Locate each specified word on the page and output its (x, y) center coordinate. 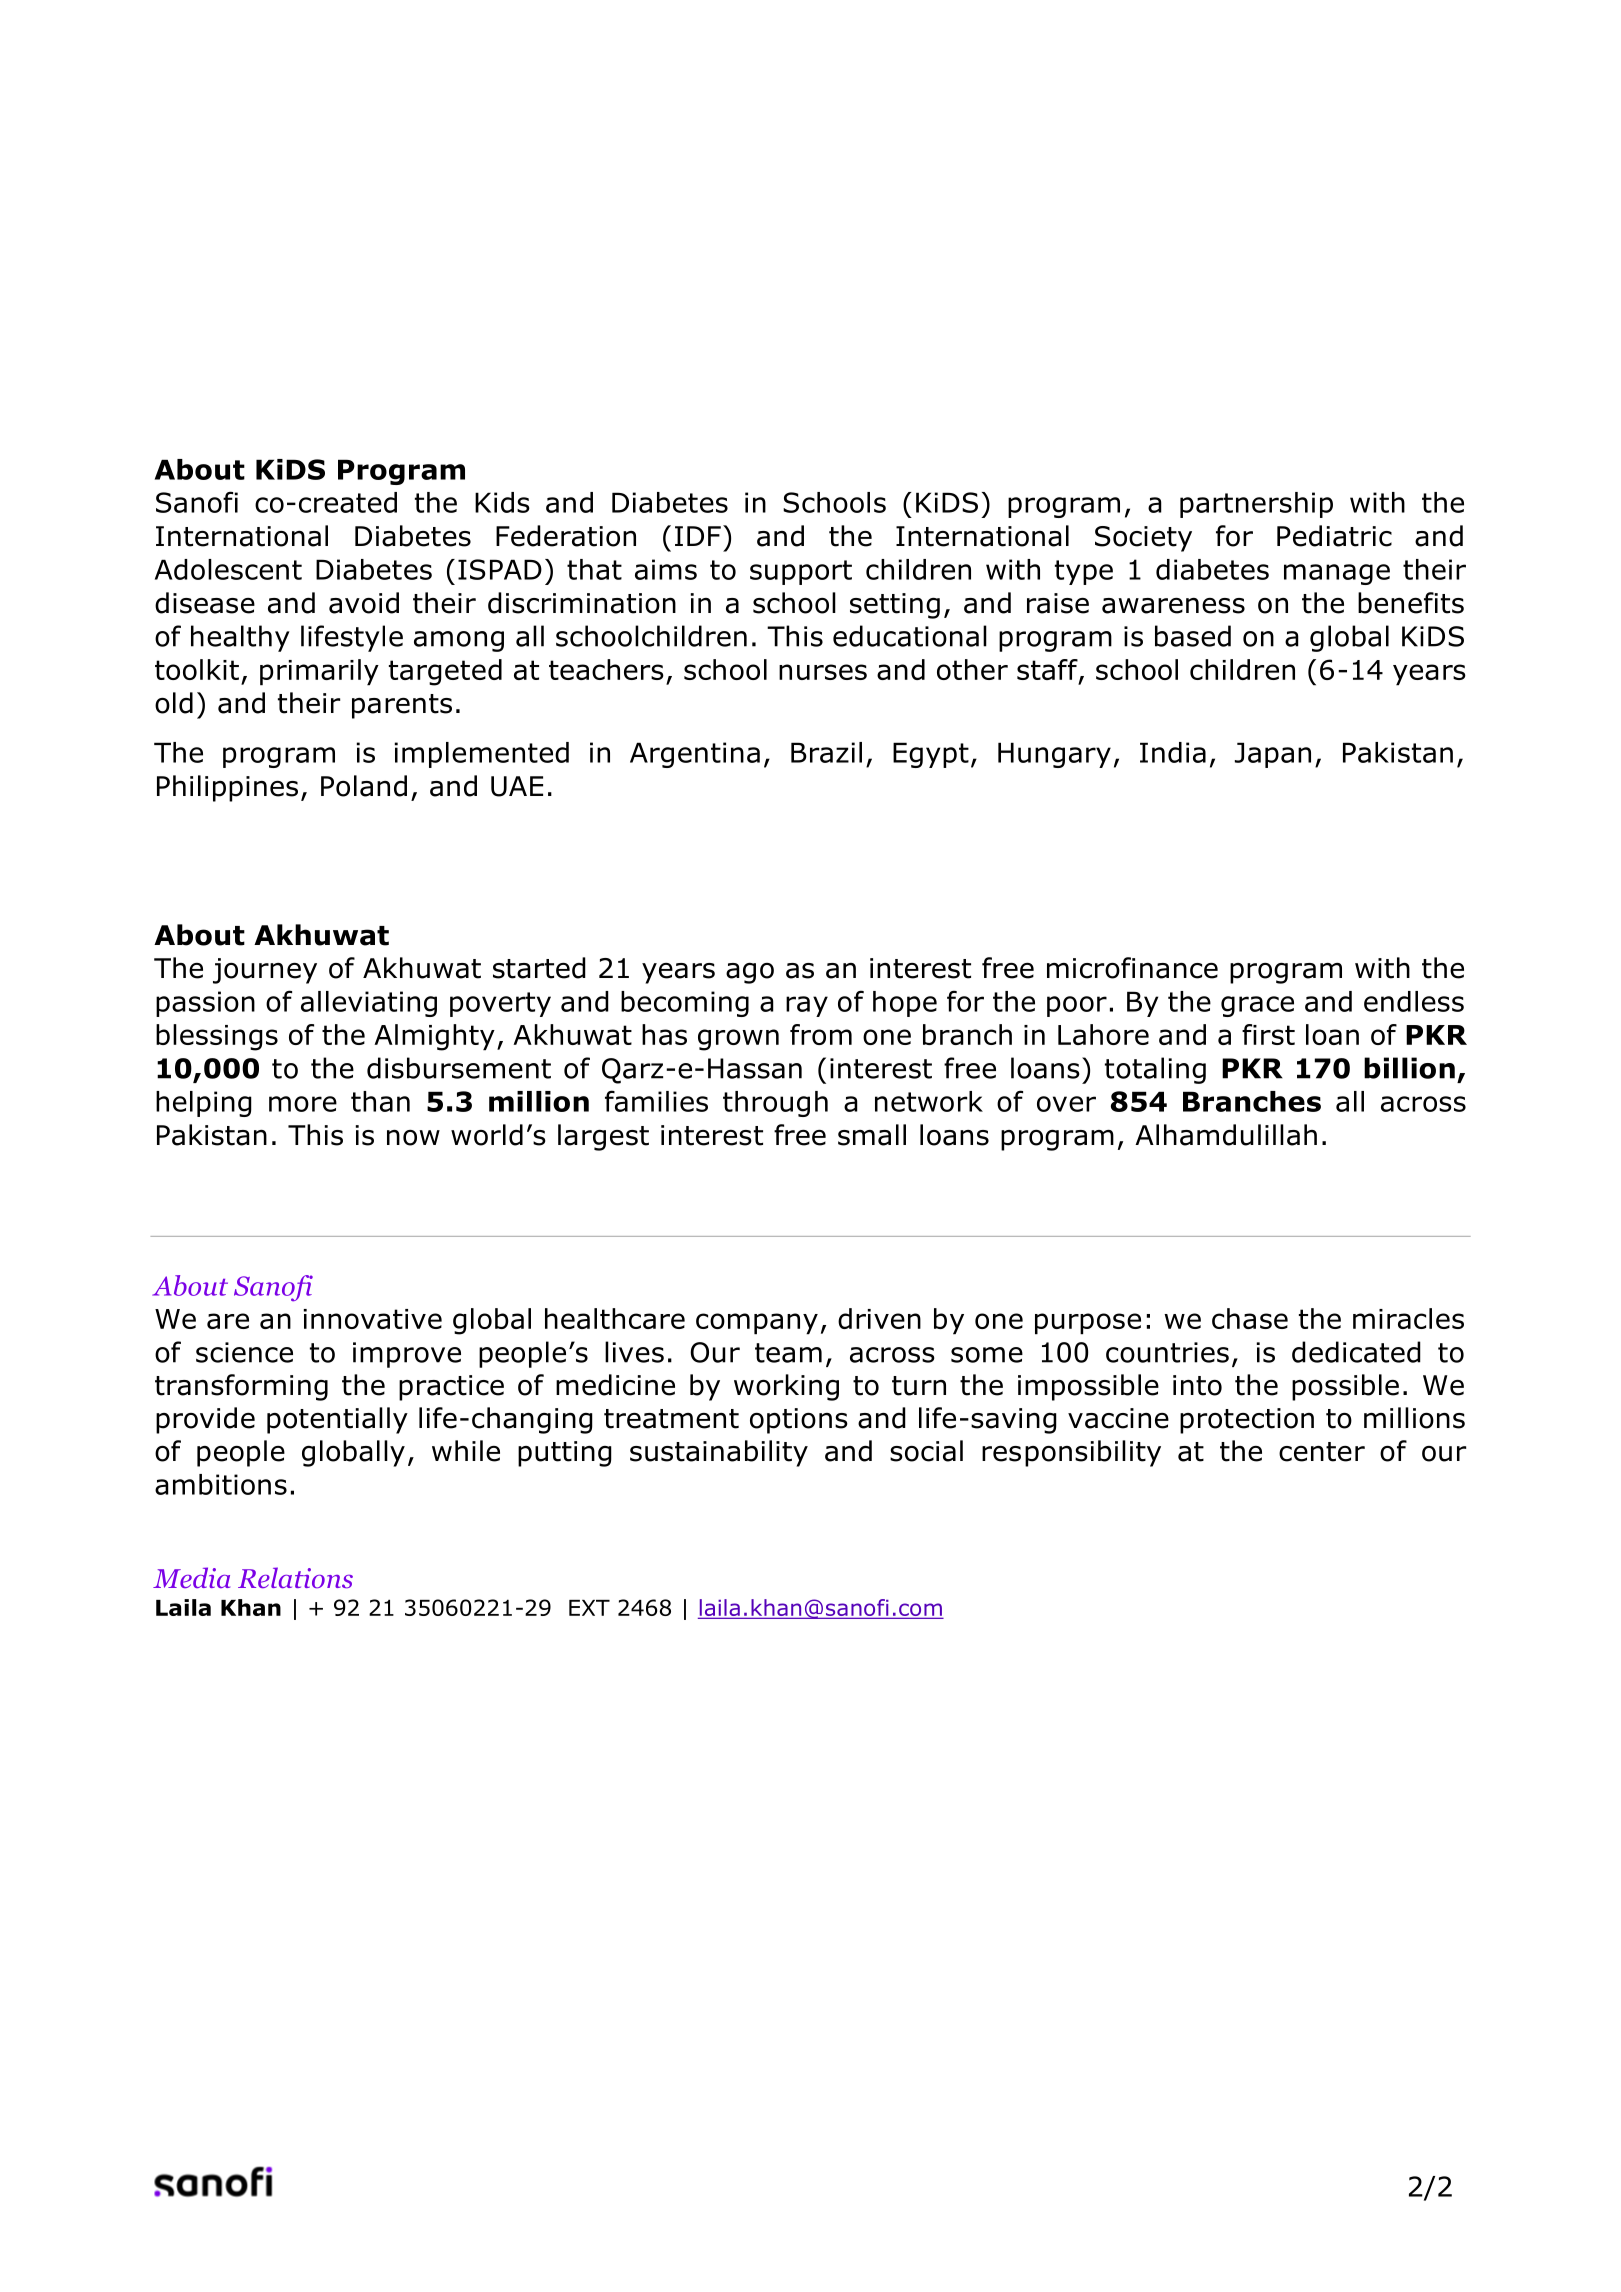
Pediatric (1334, 536)
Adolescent (228, 569)
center (1322, 1452)
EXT (589, 1608)
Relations (295, 1578)
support (801, 572)
